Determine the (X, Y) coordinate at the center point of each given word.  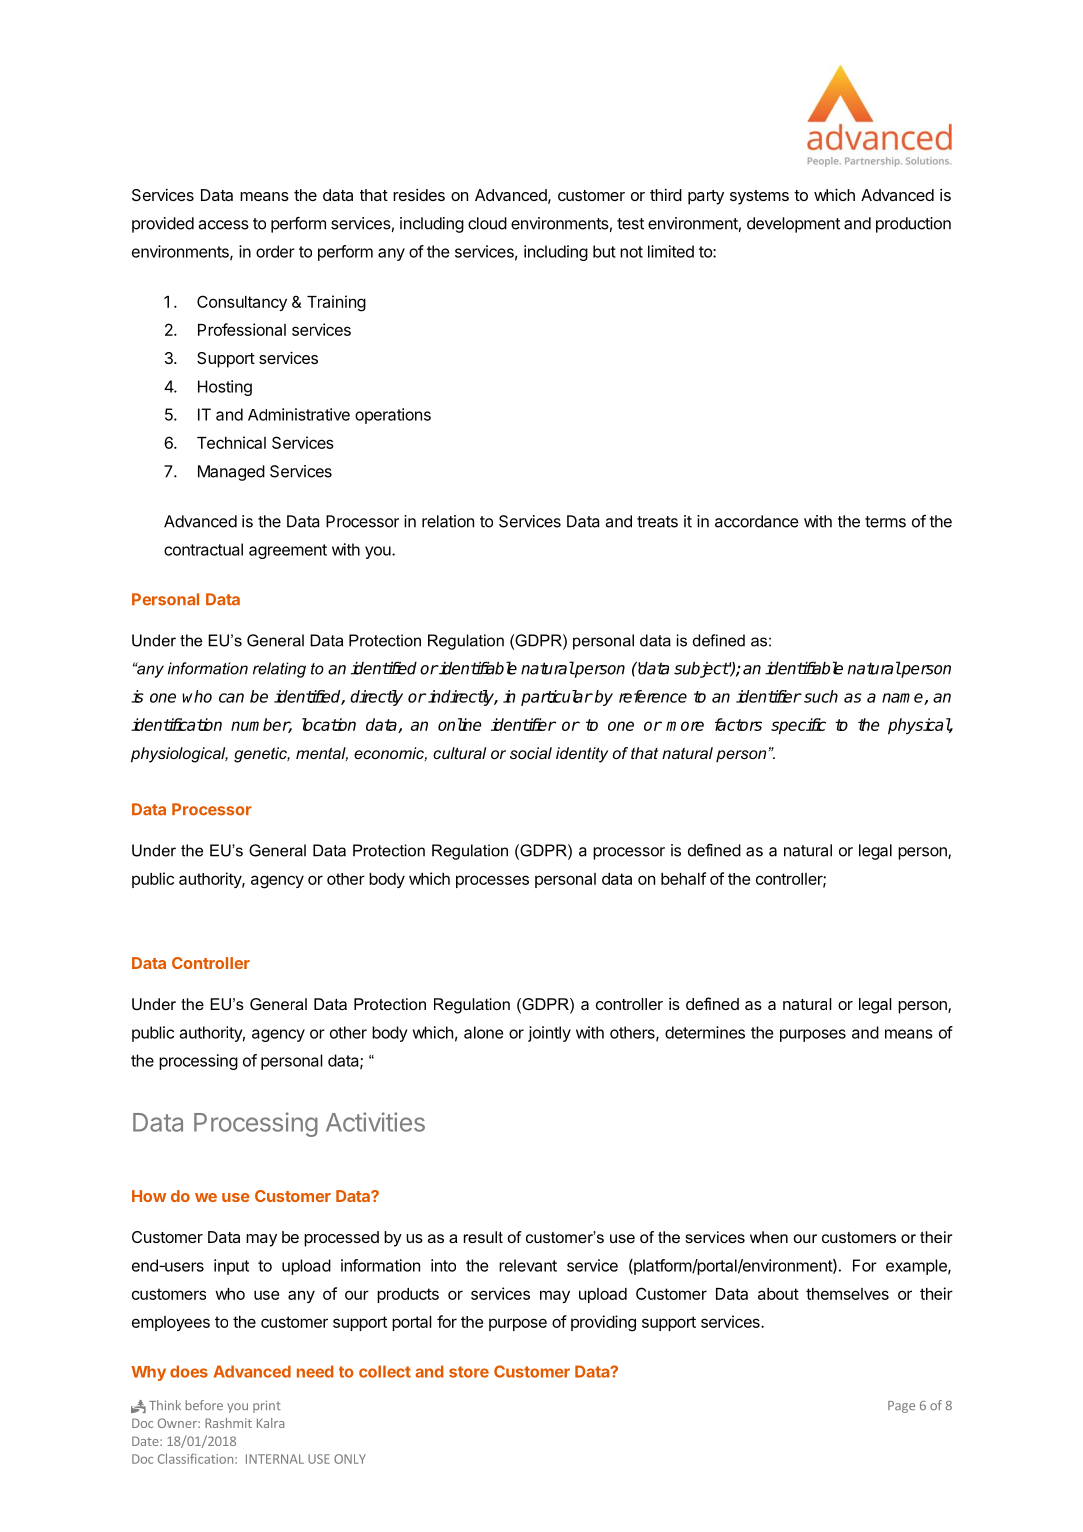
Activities (375, 1122)
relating (279, 670)
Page (901, 1407)
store (469, 1372)
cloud (487, 223)
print (267, 1406)
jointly (549, 1034)
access (223, 225)
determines (705, 1032)
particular (557, 698)
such (821, 696)
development (793, 225)
